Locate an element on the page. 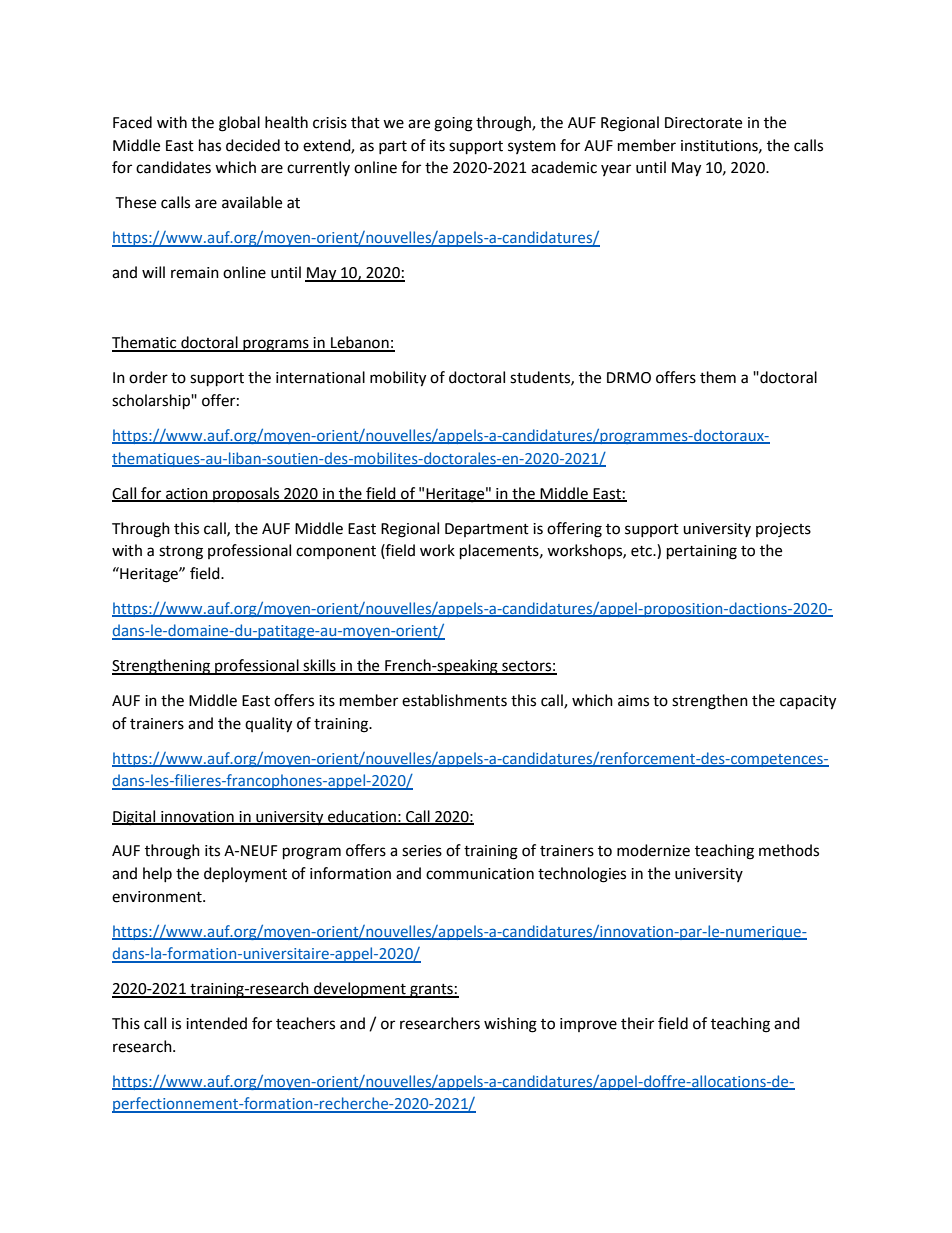 The width and height of the document is (952, 1233). methods is located at coordinates (789, 850).
